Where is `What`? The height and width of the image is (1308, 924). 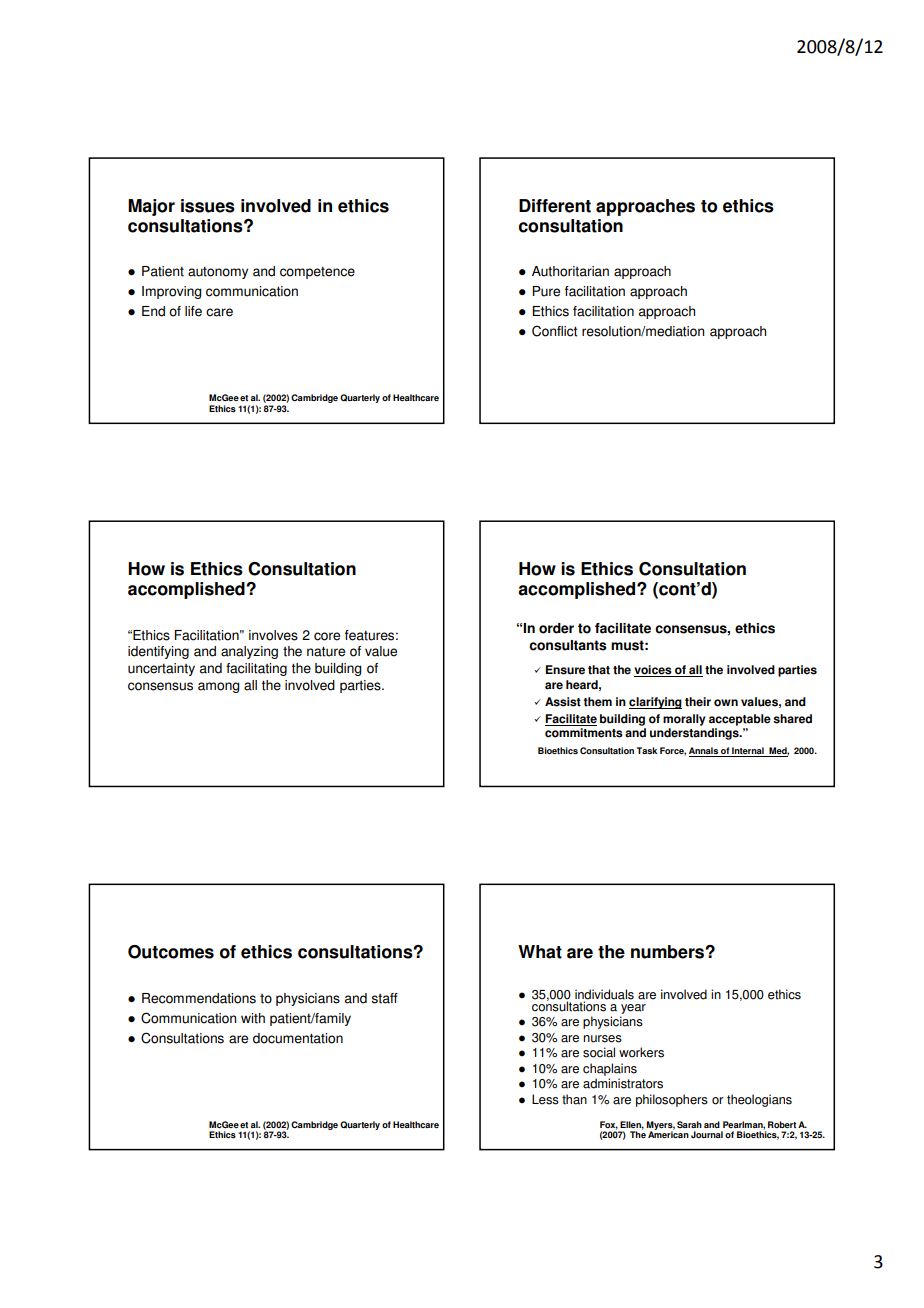 What is located at coordinates (540, 952).
